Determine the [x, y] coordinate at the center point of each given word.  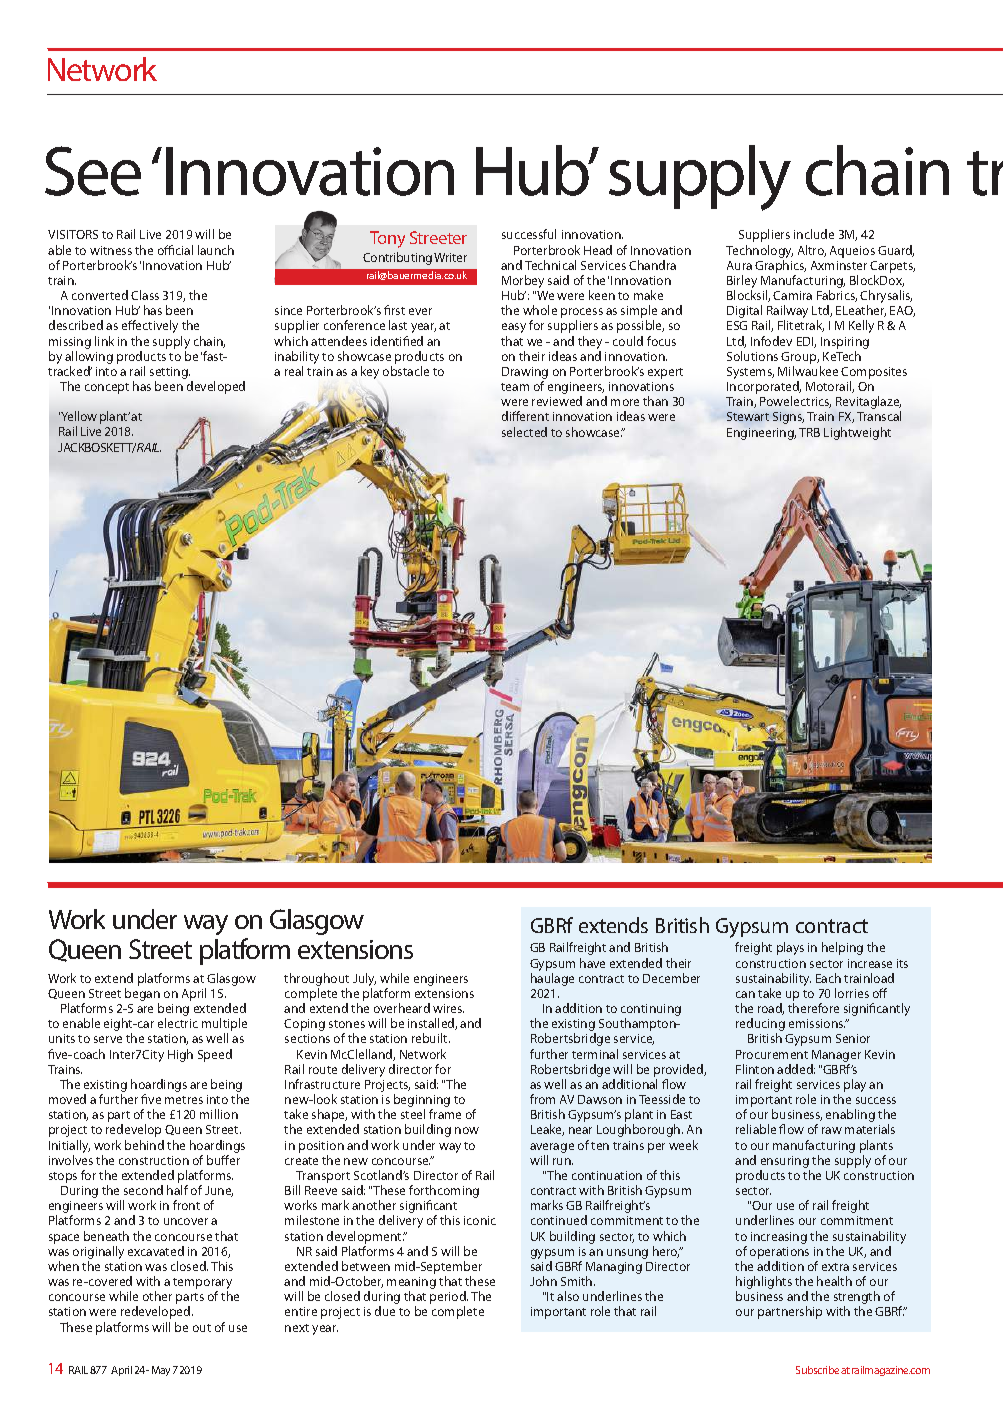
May [161, 1371]
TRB [809, 432]
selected [524, 432]
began [142, 996]
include [814, 234]
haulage [552, 979]
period [449, 1299]
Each [828, 978]
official [175, 250]
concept [107, 388]
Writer [450, 257]
